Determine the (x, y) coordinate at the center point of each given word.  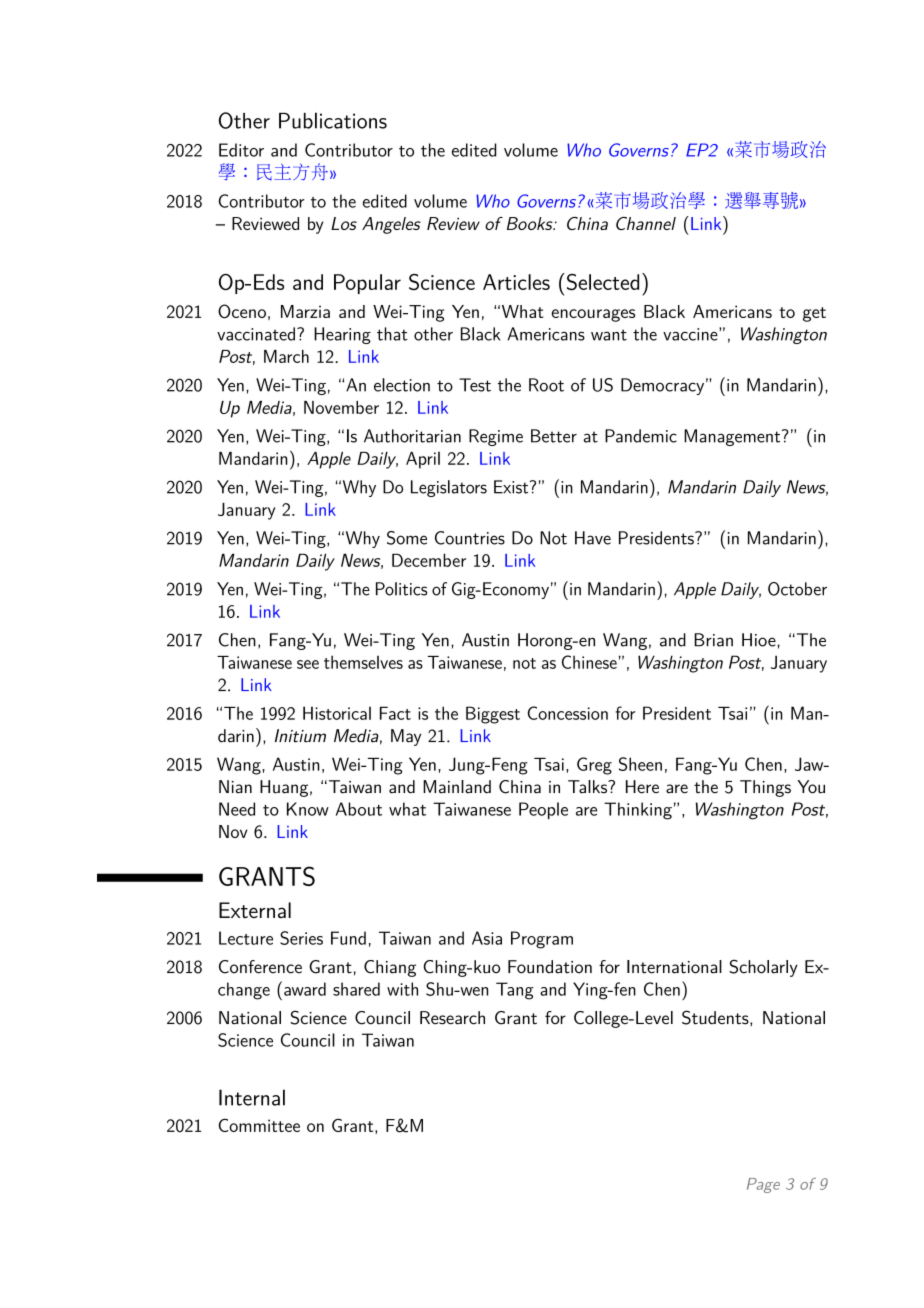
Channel (646, 223)
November (341, 407)
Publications (333, 120)
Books (531, 223)
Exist (512, 487)
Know (308, 809)
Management (733, 437)
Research (452, 1018)
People (543, 810)
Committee (259, 1125)
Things (765, 788)
